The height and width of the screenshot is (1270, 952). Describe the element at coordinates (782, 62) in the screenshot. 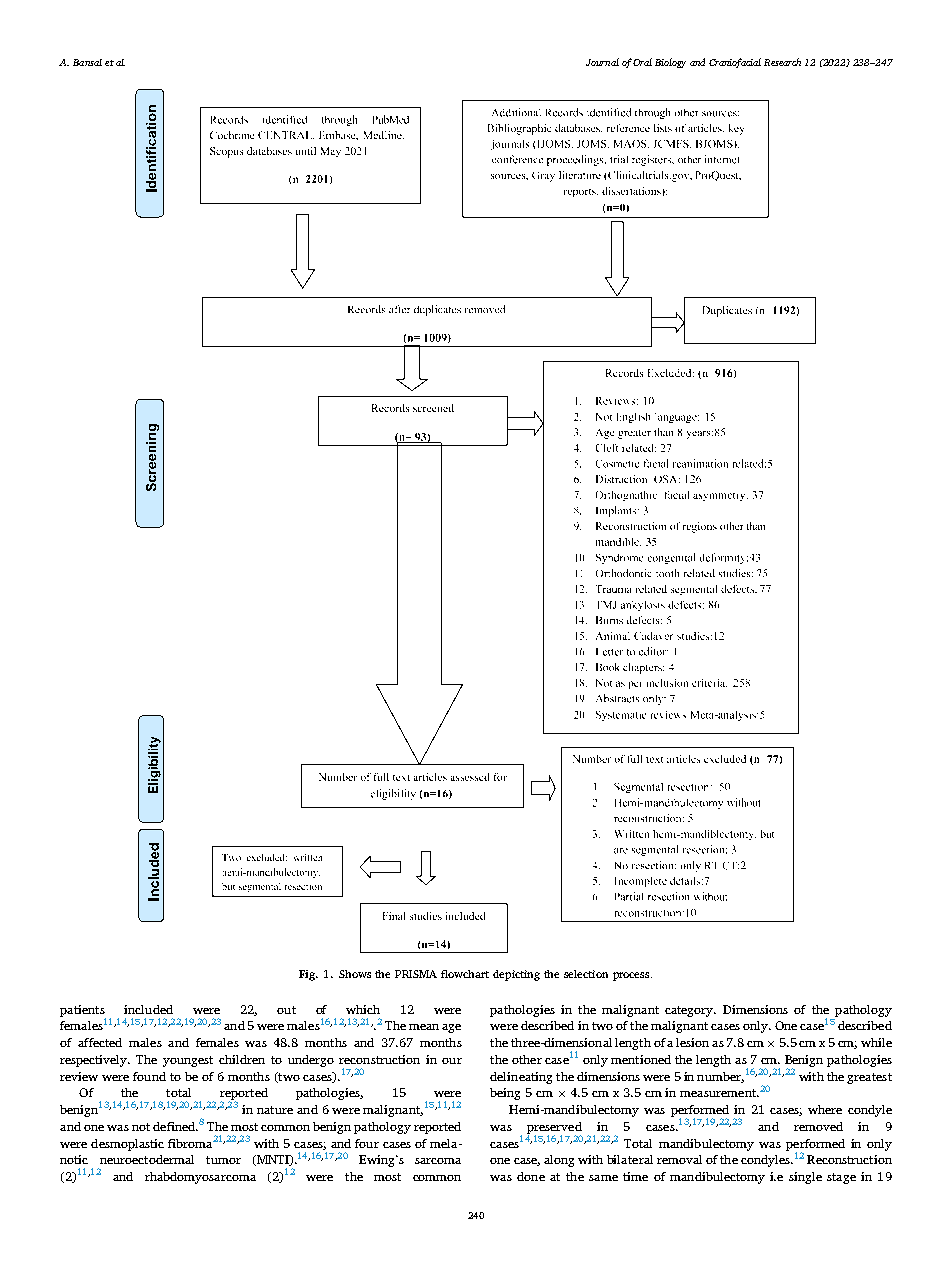

I see `Research` at that location.
